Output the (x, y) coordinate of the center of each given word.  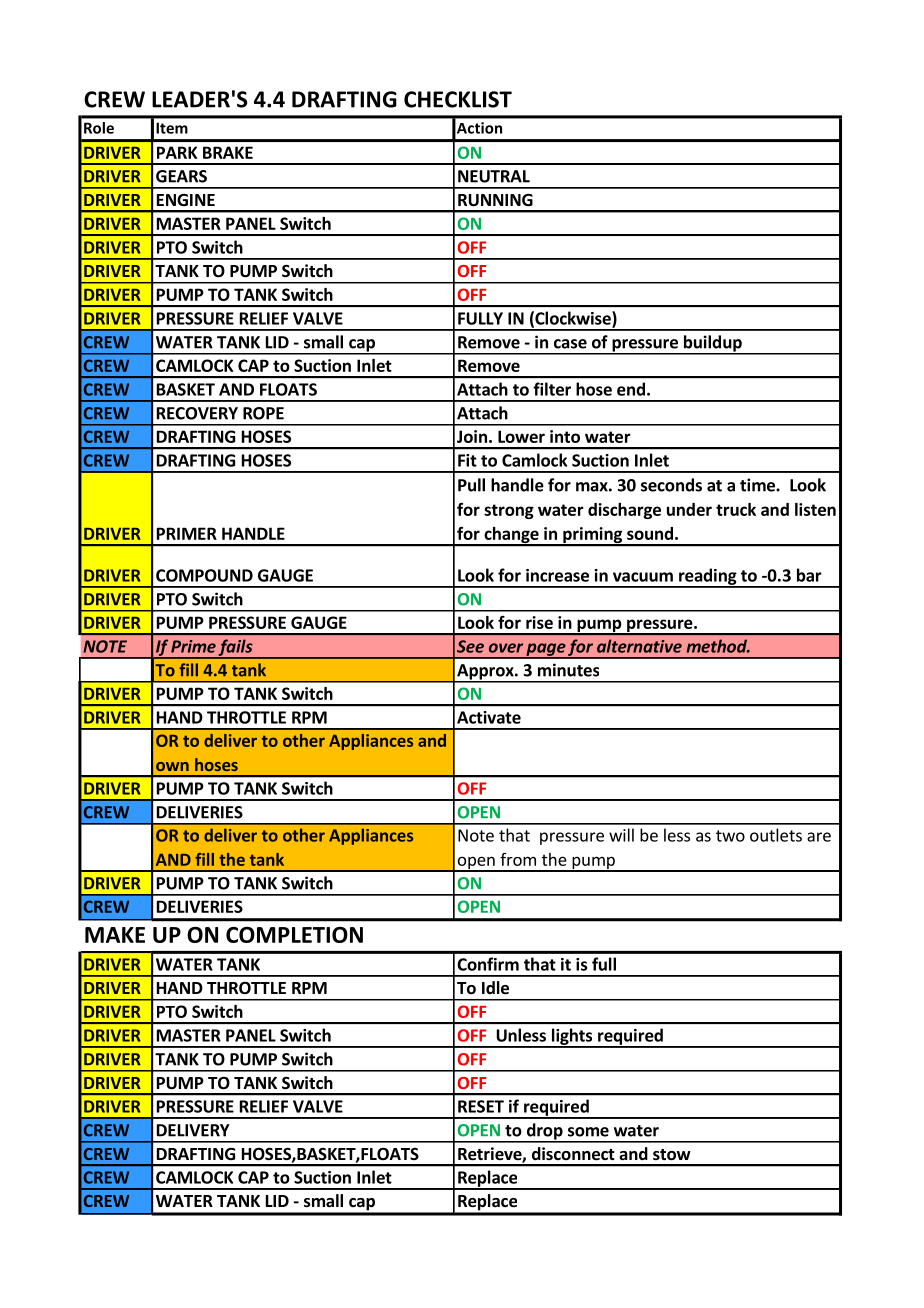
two (730, 836)
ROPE (263, 413)
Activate (489, 717)
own (172, 766)
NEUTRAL (494, 176)
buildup (712, 344)
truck (736, 509)
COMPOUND (204, 575)
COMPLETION (294, 935)
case (570, 344)
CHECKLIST (458, 99)
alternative (639, 646)
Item (172, 128)
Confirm (488, 964)
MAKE (115, 935)
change (511, 536)
